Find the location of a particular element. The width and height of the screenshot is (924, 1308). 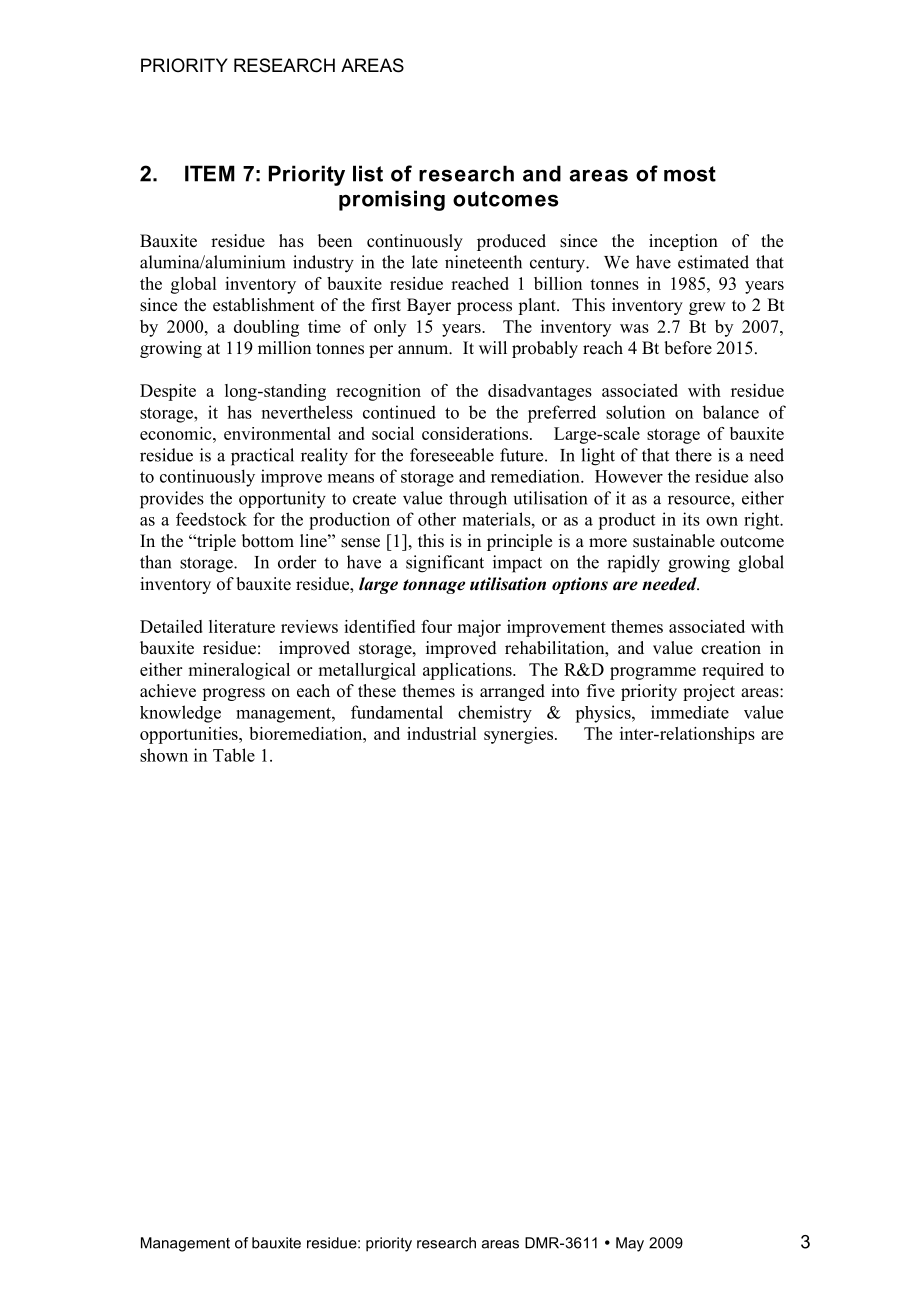

ITEM is located at coordinates (210, 173).
